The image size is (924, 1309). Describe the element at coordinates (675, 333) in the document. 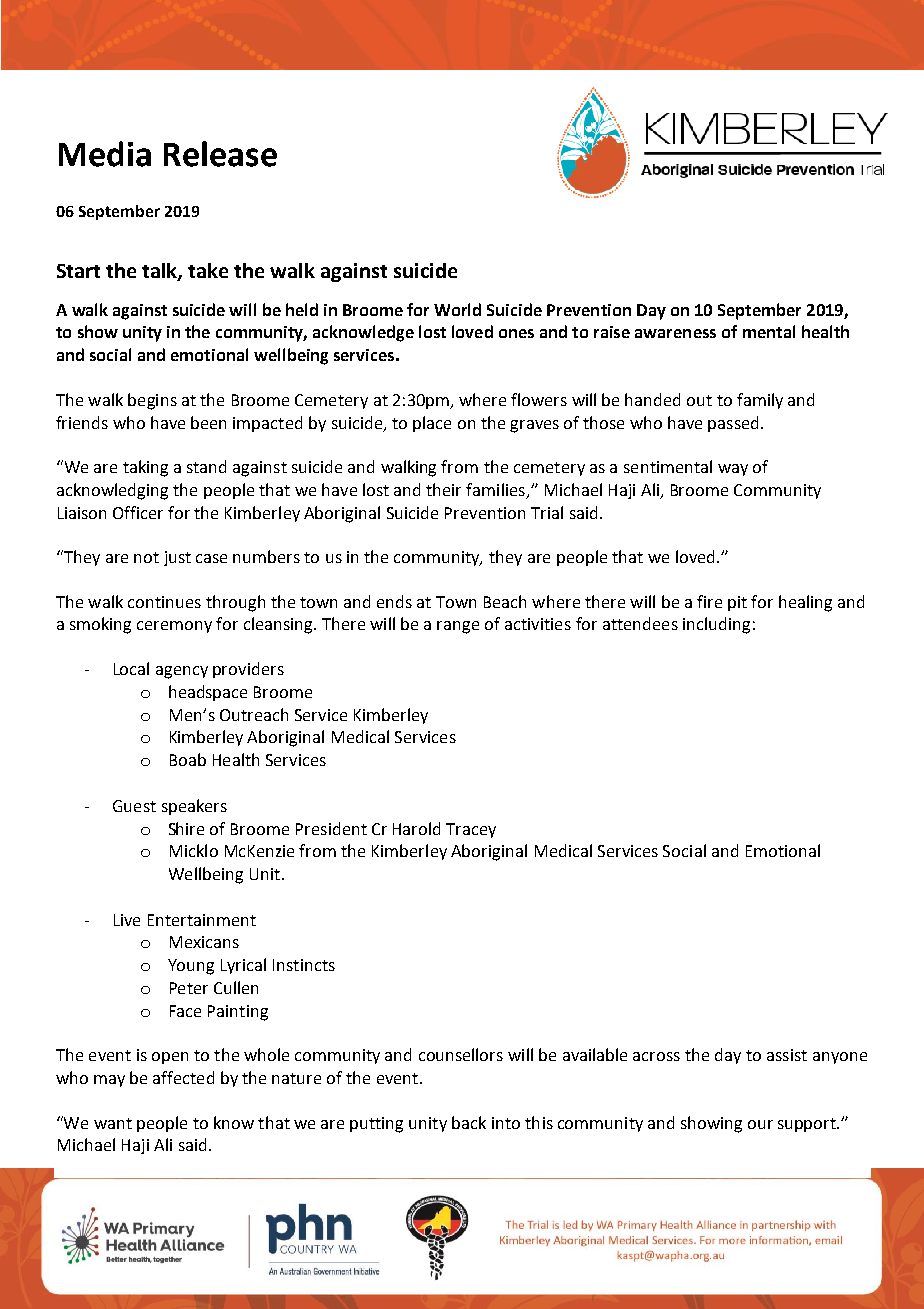

I see `awareness` at that location.
